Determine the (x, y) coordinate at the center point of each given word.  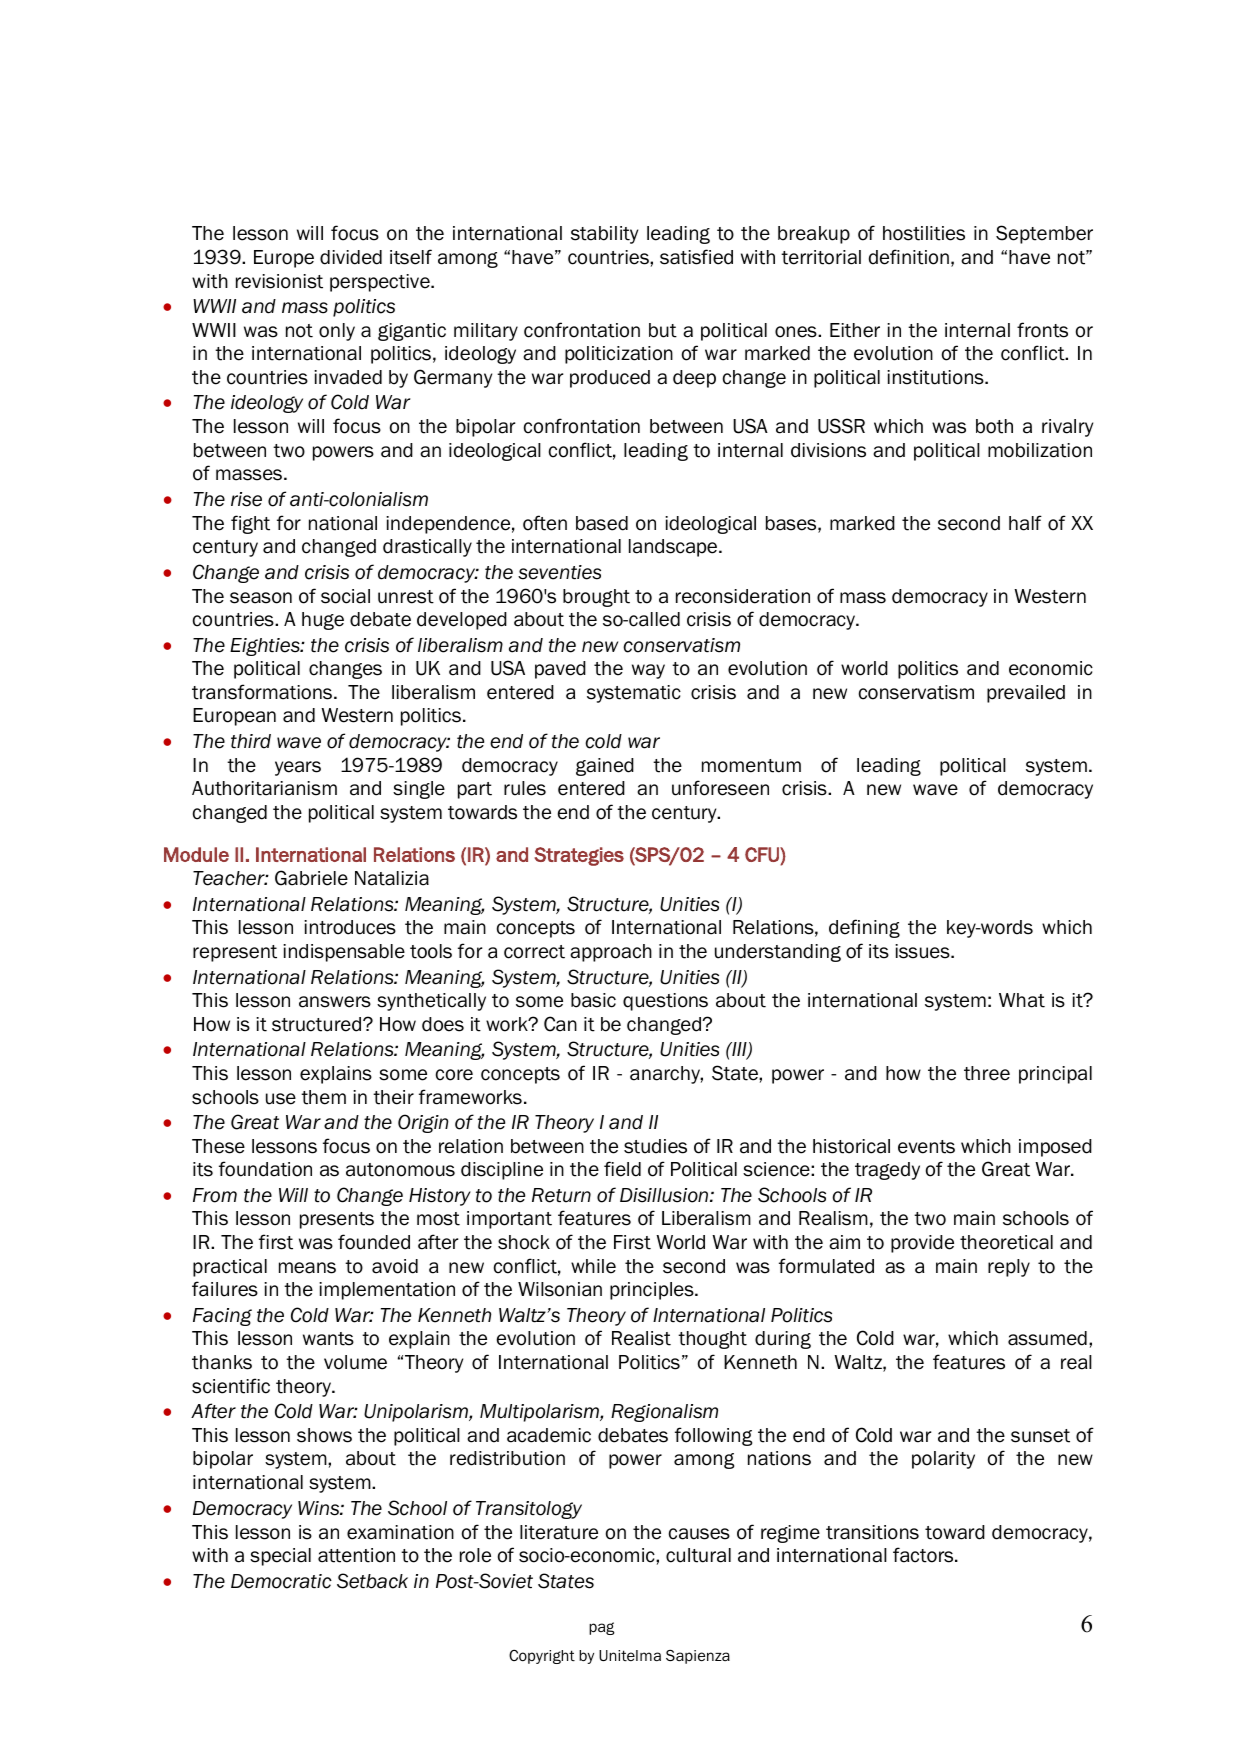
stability (604, 235)
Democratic (281, 1581)
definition (909, 257)
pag (602, 1628)
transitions (872, 1532)
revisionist (279, 281)
